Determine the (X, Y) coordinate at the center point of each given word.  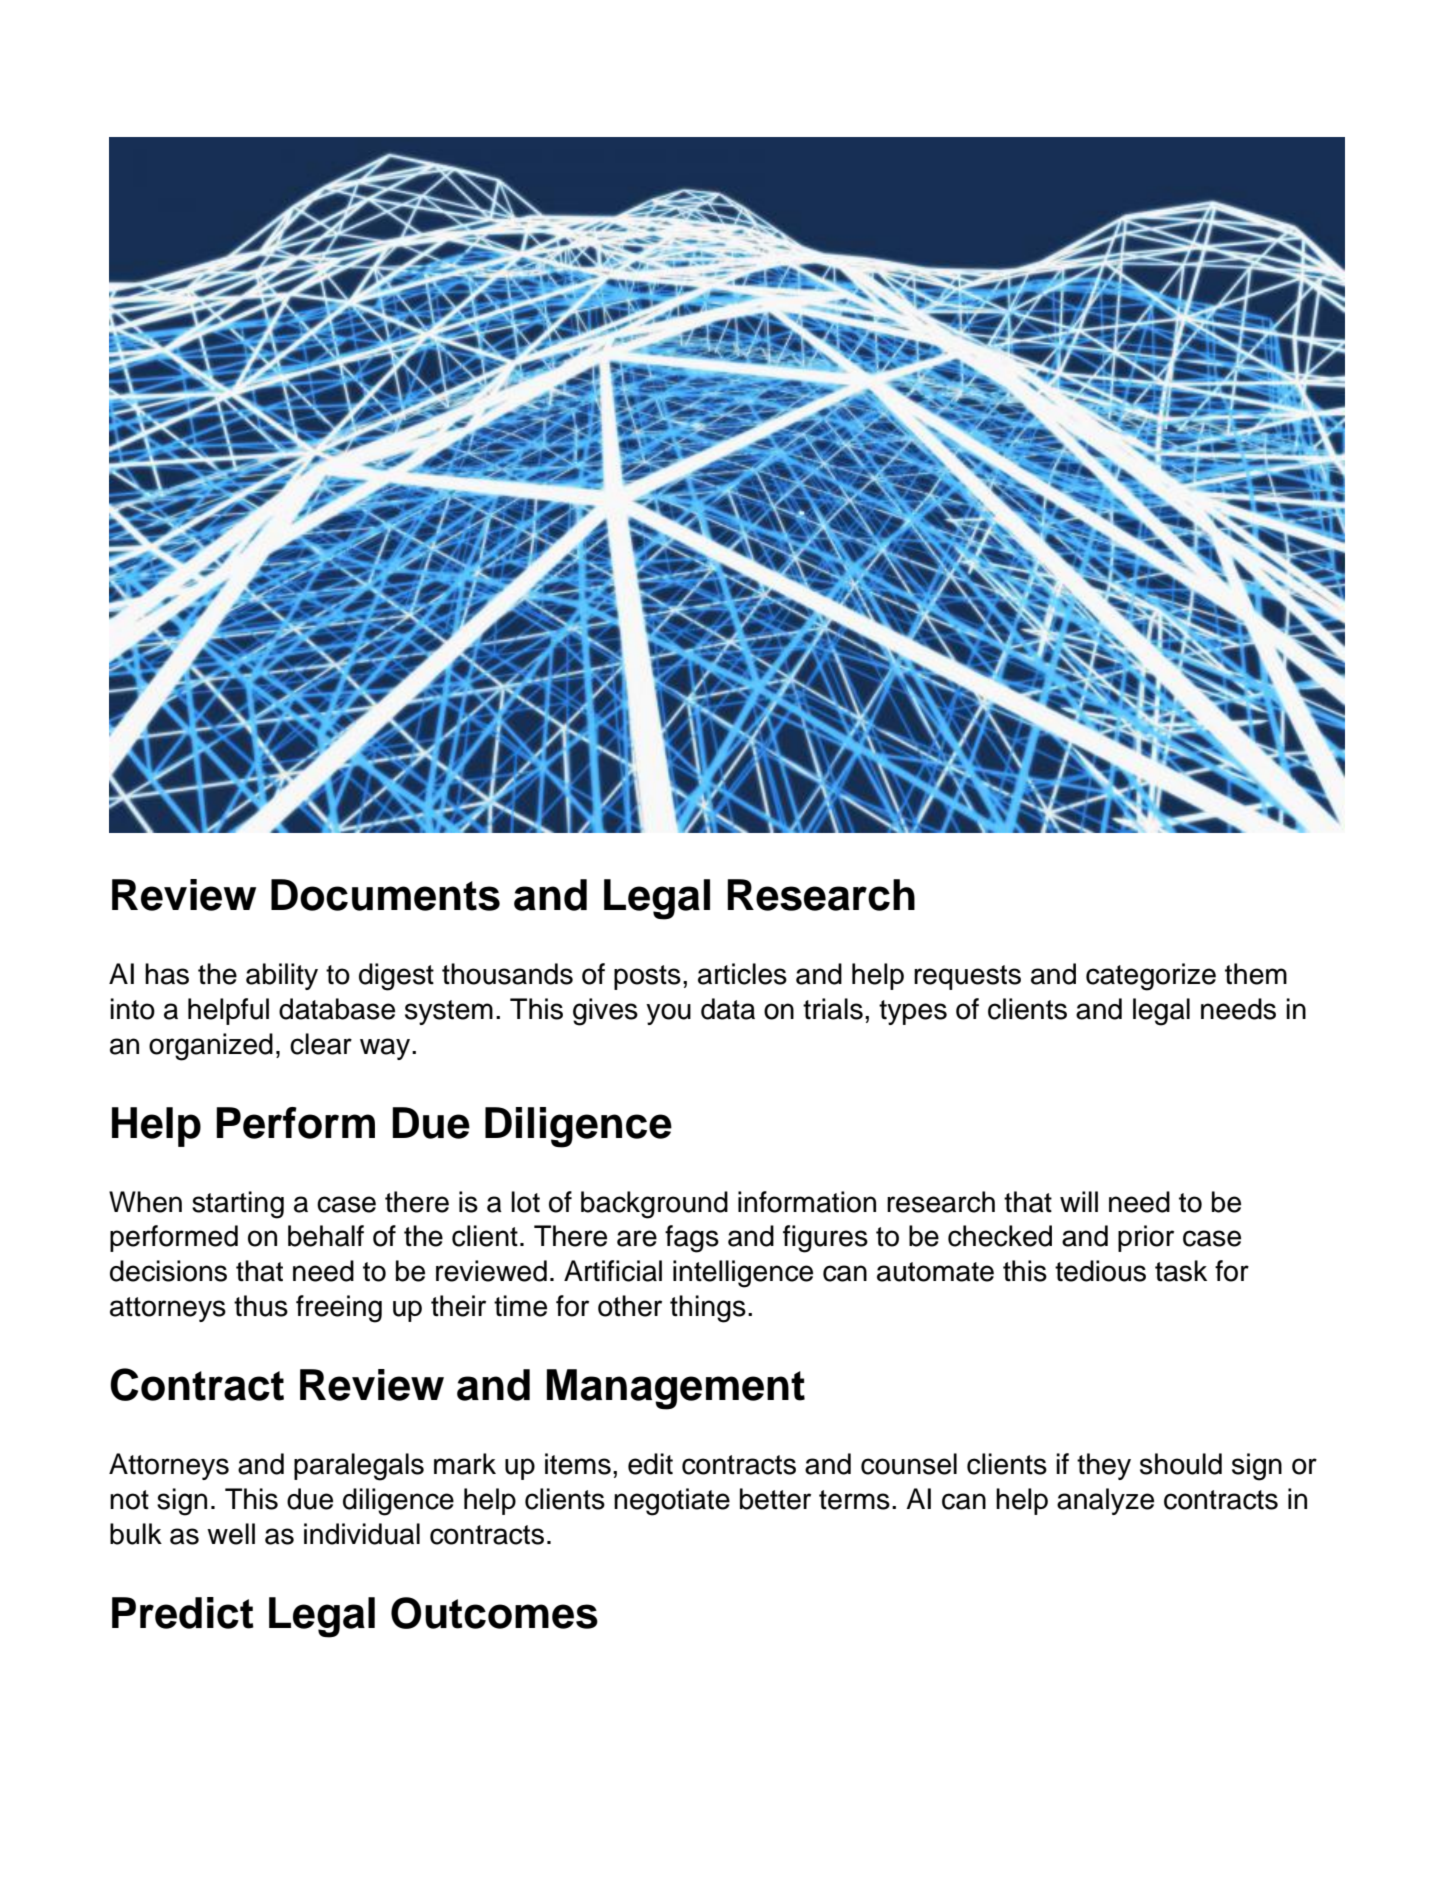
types (913, 1012)
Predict (183, 1613)
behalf (326, 1236)
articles (742, 974)
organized (211, 1047)
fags (692, 1239)
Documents (385, 895)
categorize (1151, 977)
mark (465, 1464)
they (1104, 1466)
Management (676, 1389)
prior (1146, 1238)
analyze (1105, 1501)
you (668, 1014)
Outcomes (494, 1613)
